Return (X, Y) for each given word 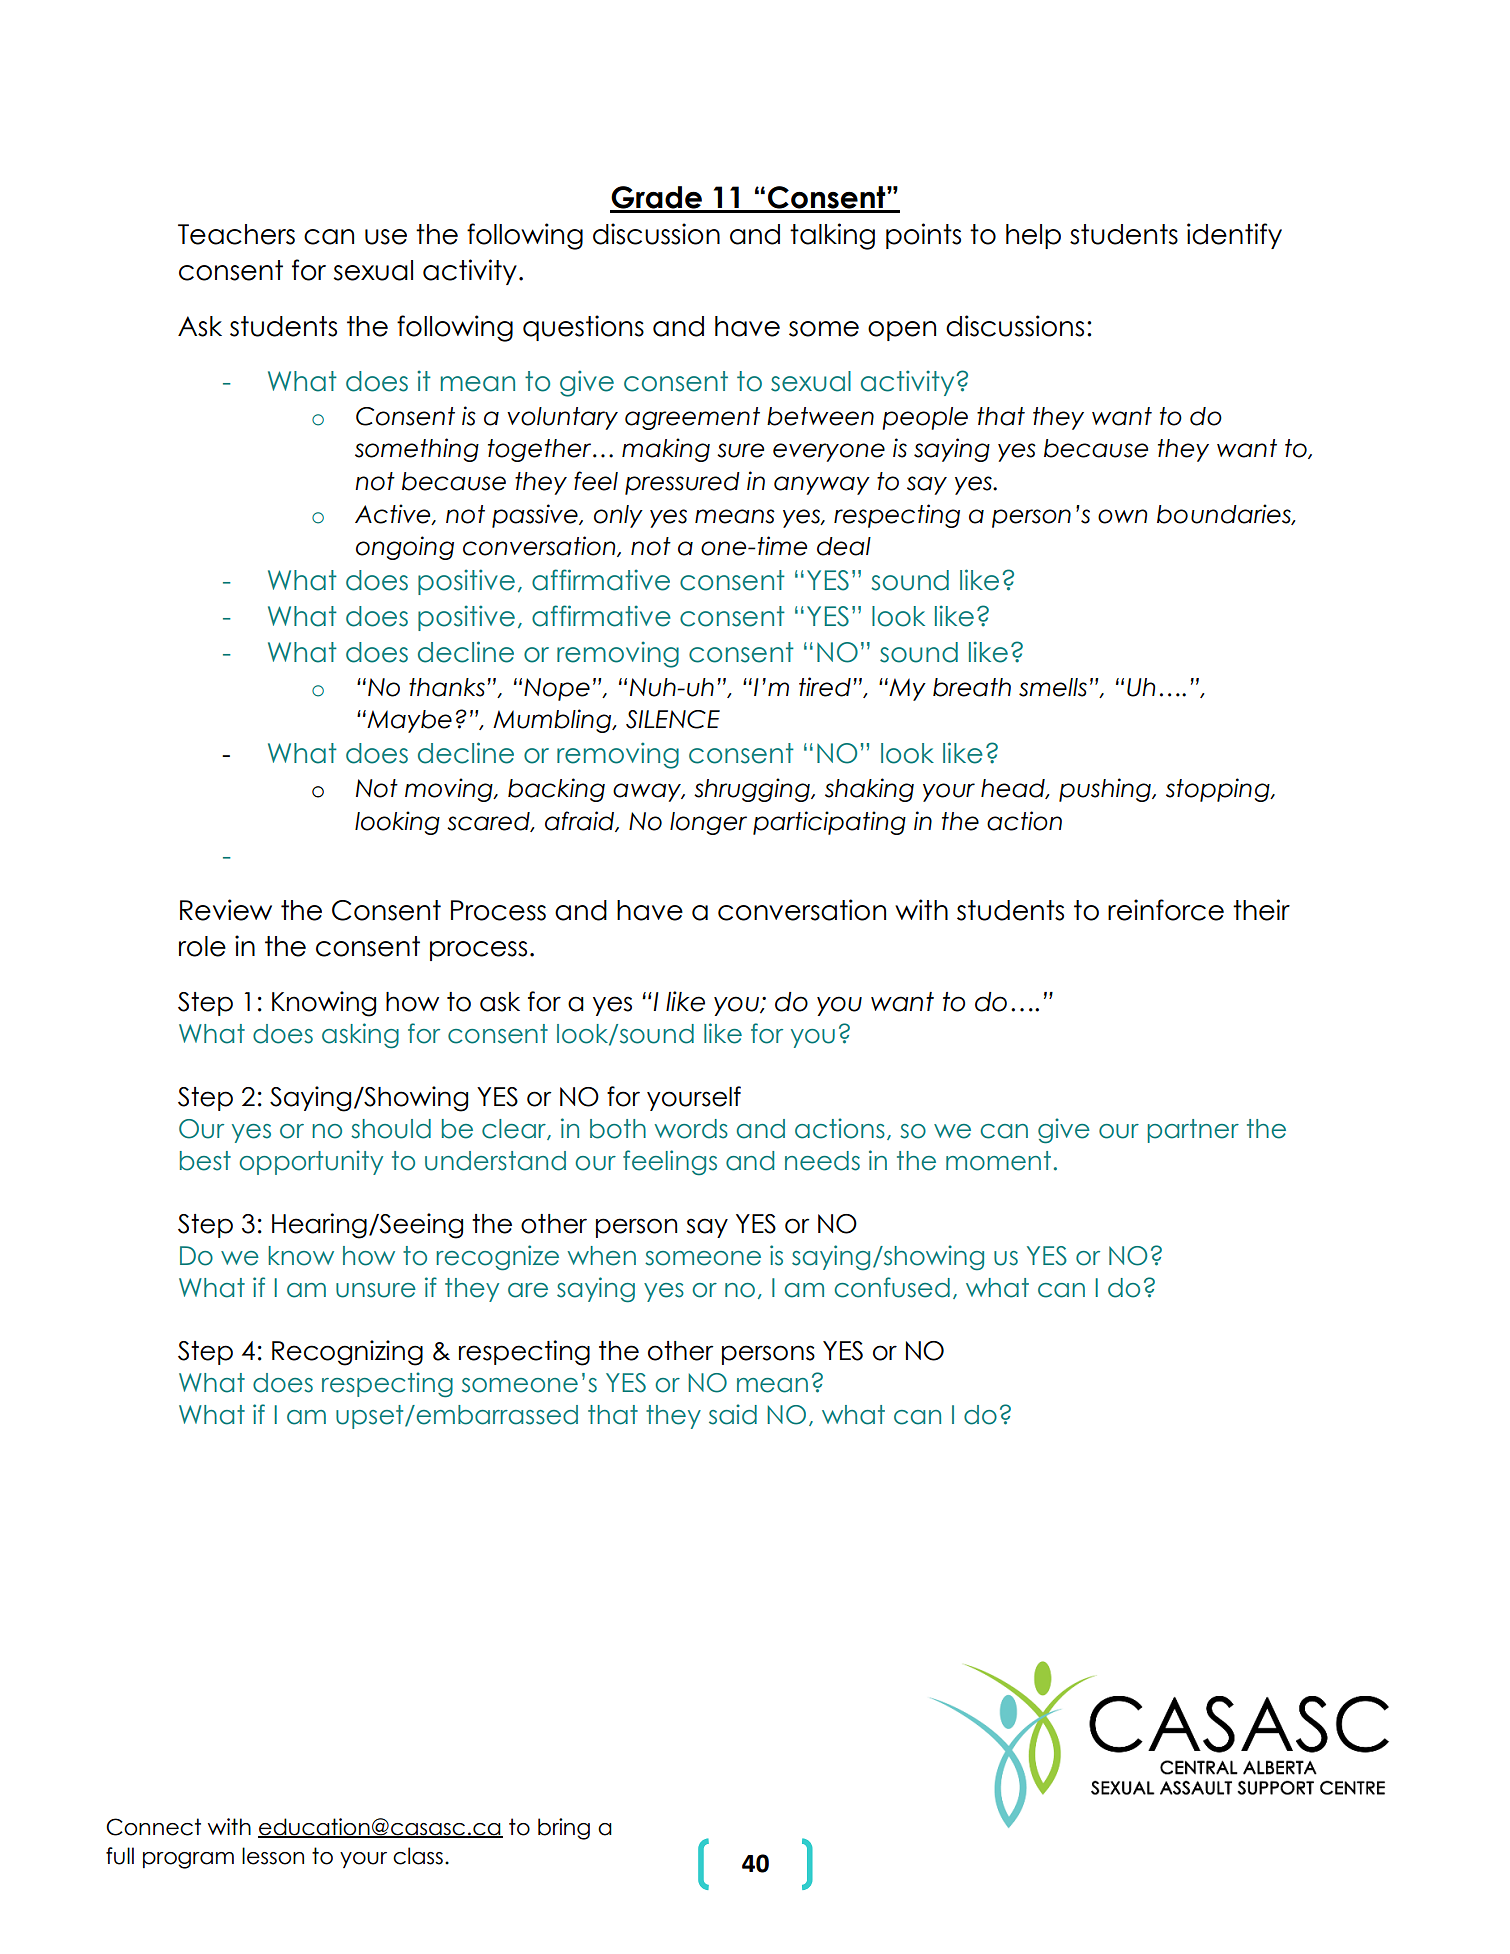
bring (564, 1829)
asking (360, 1036)
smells (1053, 687)
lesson (273, 1856)
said (733, 1414)
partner (1193, 1131)
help (1033, 236)
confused (892, 1287)
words (691, 1129)
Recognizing (347, 1353)
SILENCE (673, 719)
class (418, 1856)
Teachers (236, 234)
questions (583, 328)
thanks (447, 687)
